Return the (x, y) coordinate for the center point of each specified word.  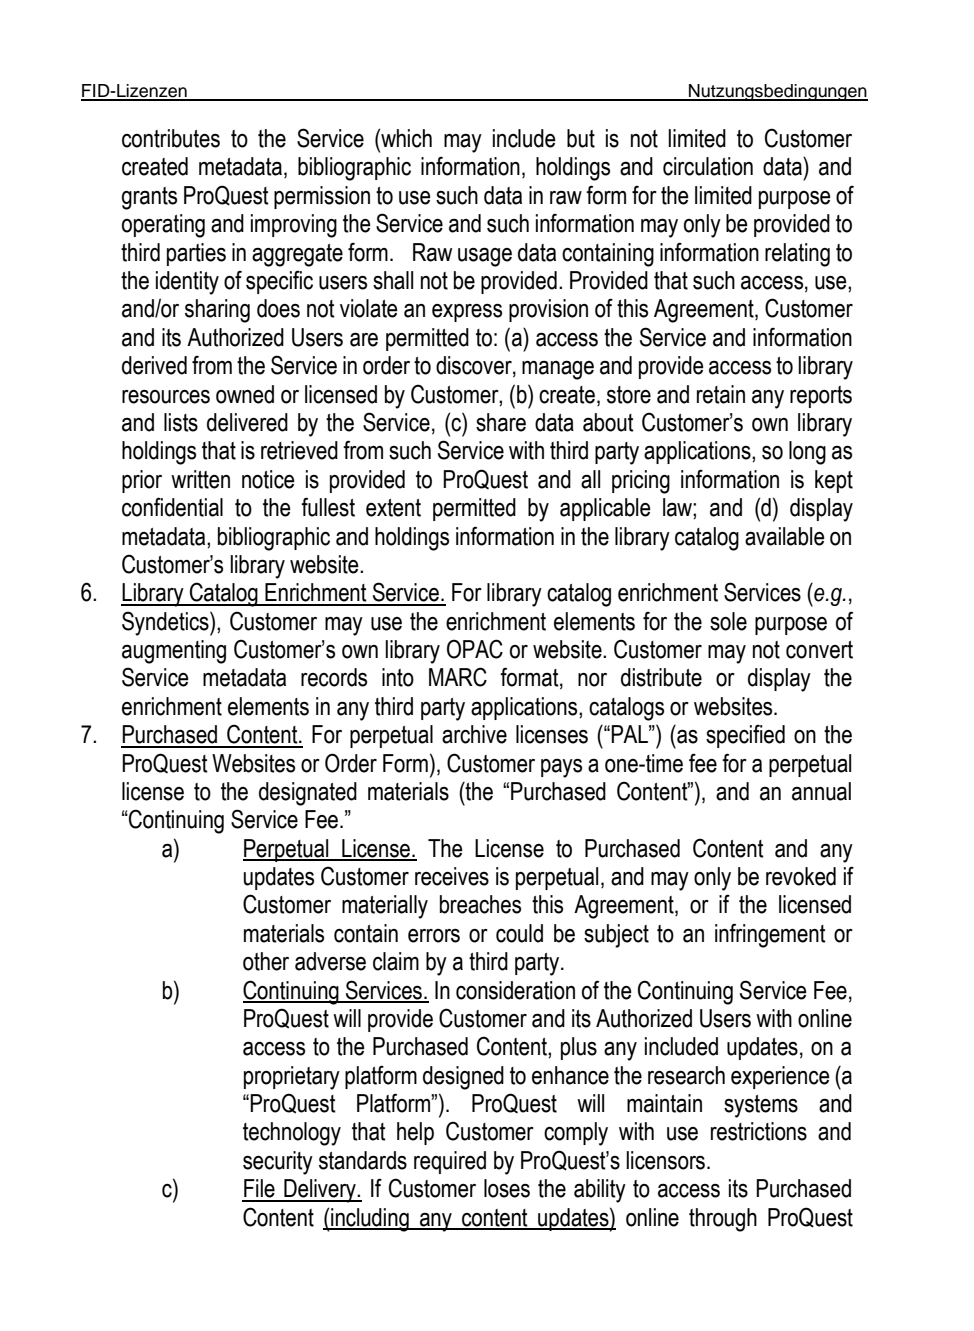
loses (507, 1188)
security (278, 1163)
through (723, 1220)
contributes (171, 138)
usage (485, 257)
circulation (708, 166)
